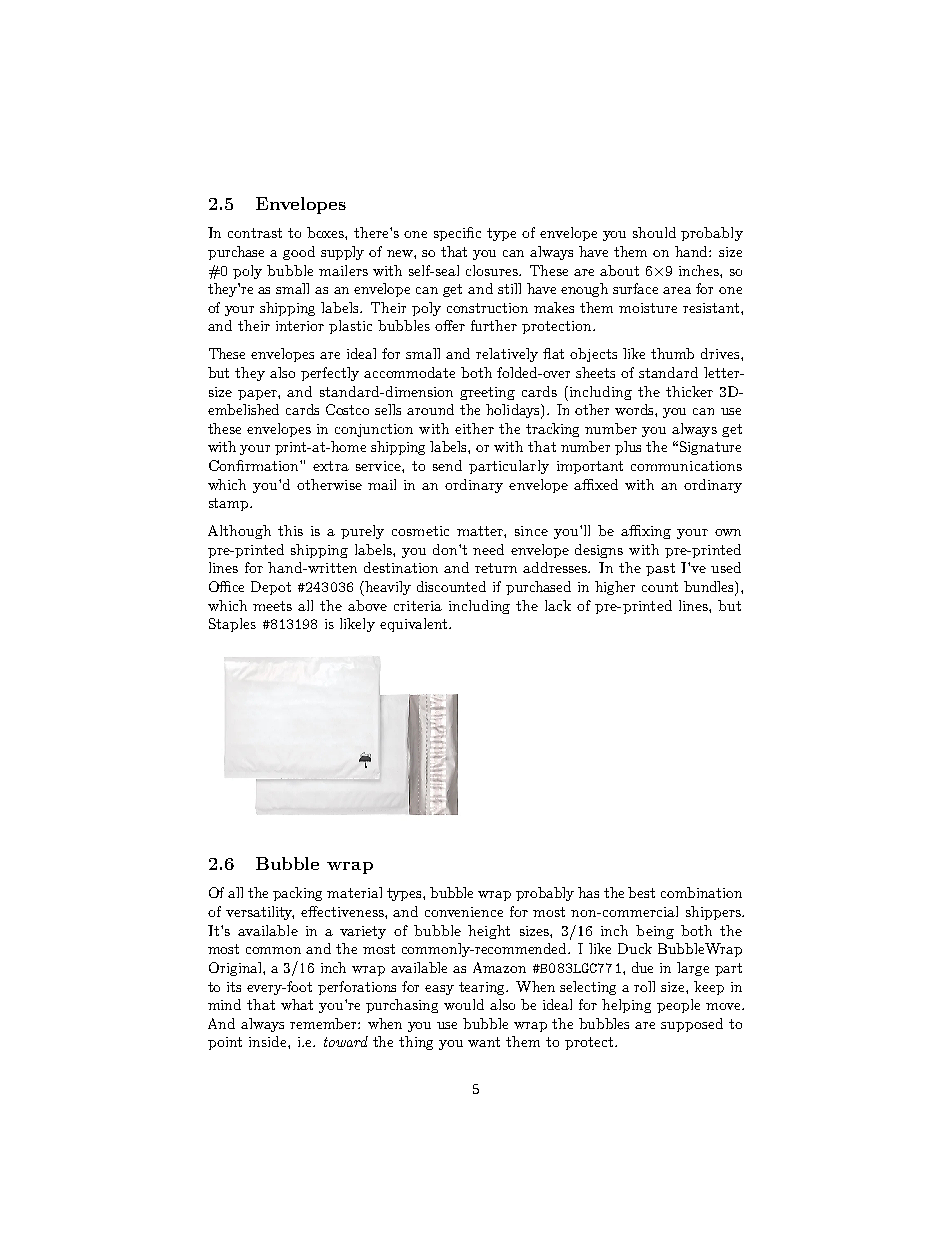 This screenshot has width=952, height=1233. I want to click on should, so click(654, 232).
